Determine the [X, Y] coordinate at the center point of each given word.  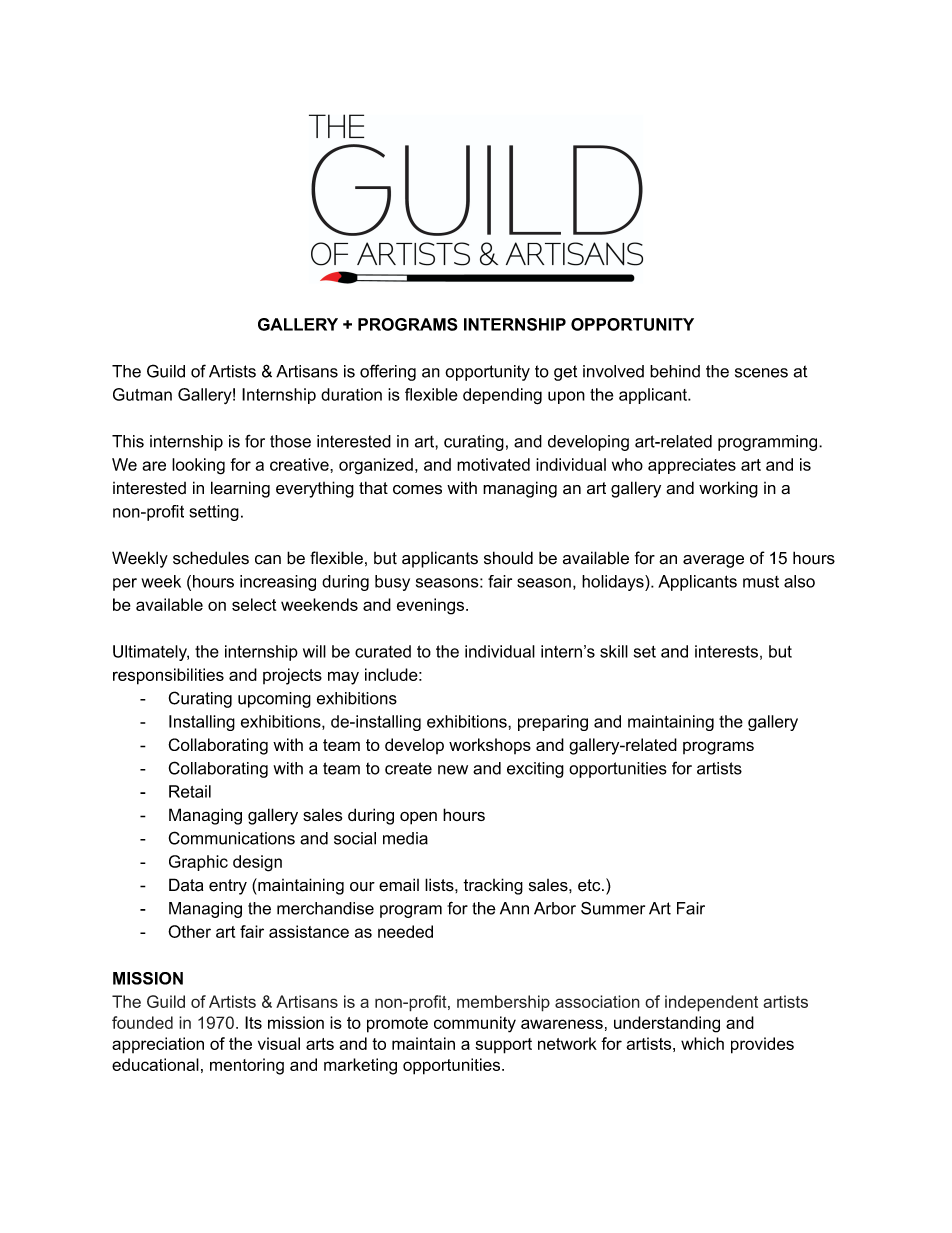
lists [440, 885]
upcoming [274, 700]
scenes [761, 373]
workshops [490, 746]
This [128, 441]
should [508, 558]
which [702, 1043]
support [503, 1046]
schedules [211, 558]
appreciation [158, 1045]
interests [726, 651]
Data [186, 885]
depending [502, 396]
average [713, 561]
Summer [613, 908]
